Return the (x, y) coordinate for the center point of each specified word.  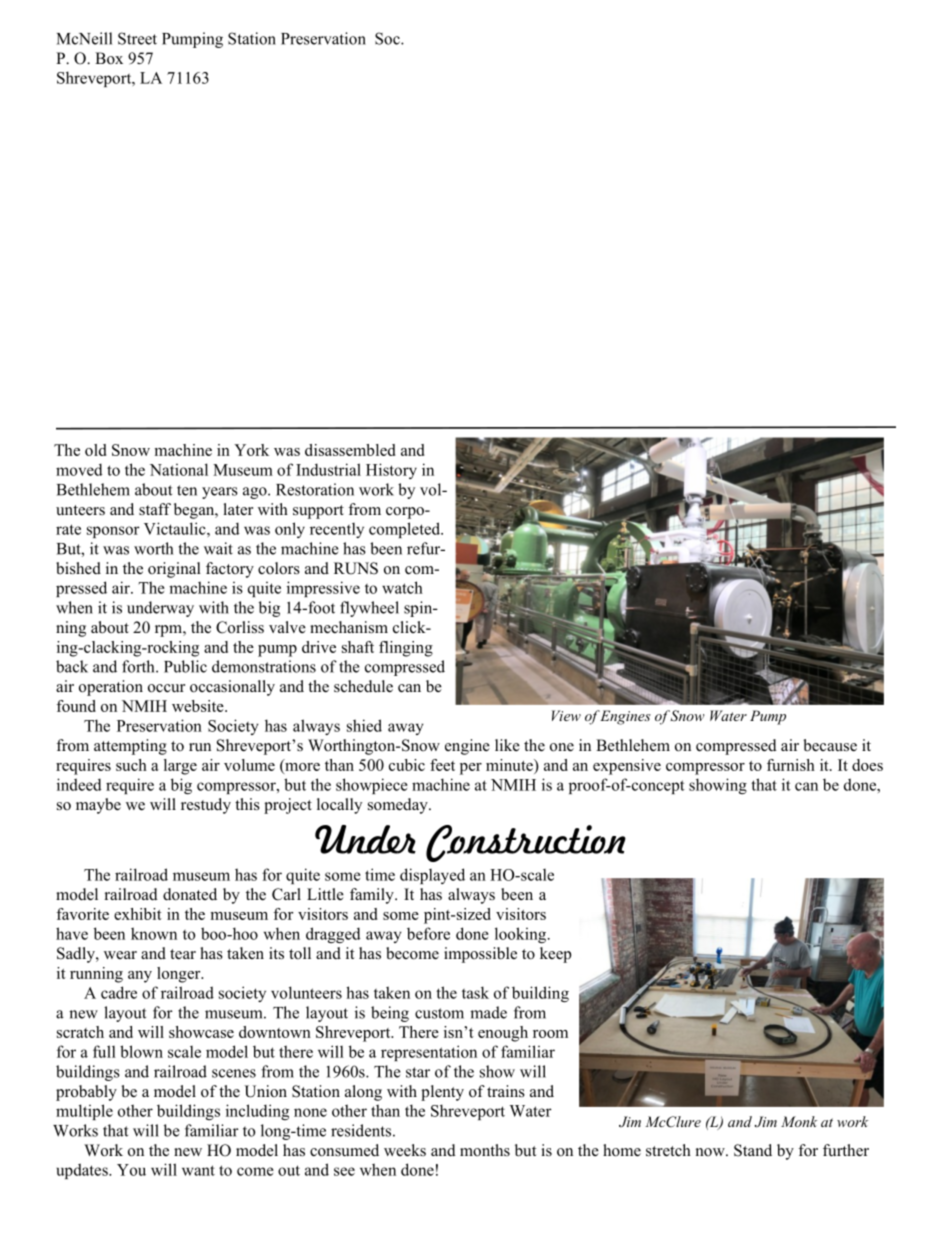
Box (109, 58)
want (198, 1170)
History (391, 471)
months (485, 1150)
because (830, 745)
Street (137, 38)
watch (402, 587)
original (174, 570)
